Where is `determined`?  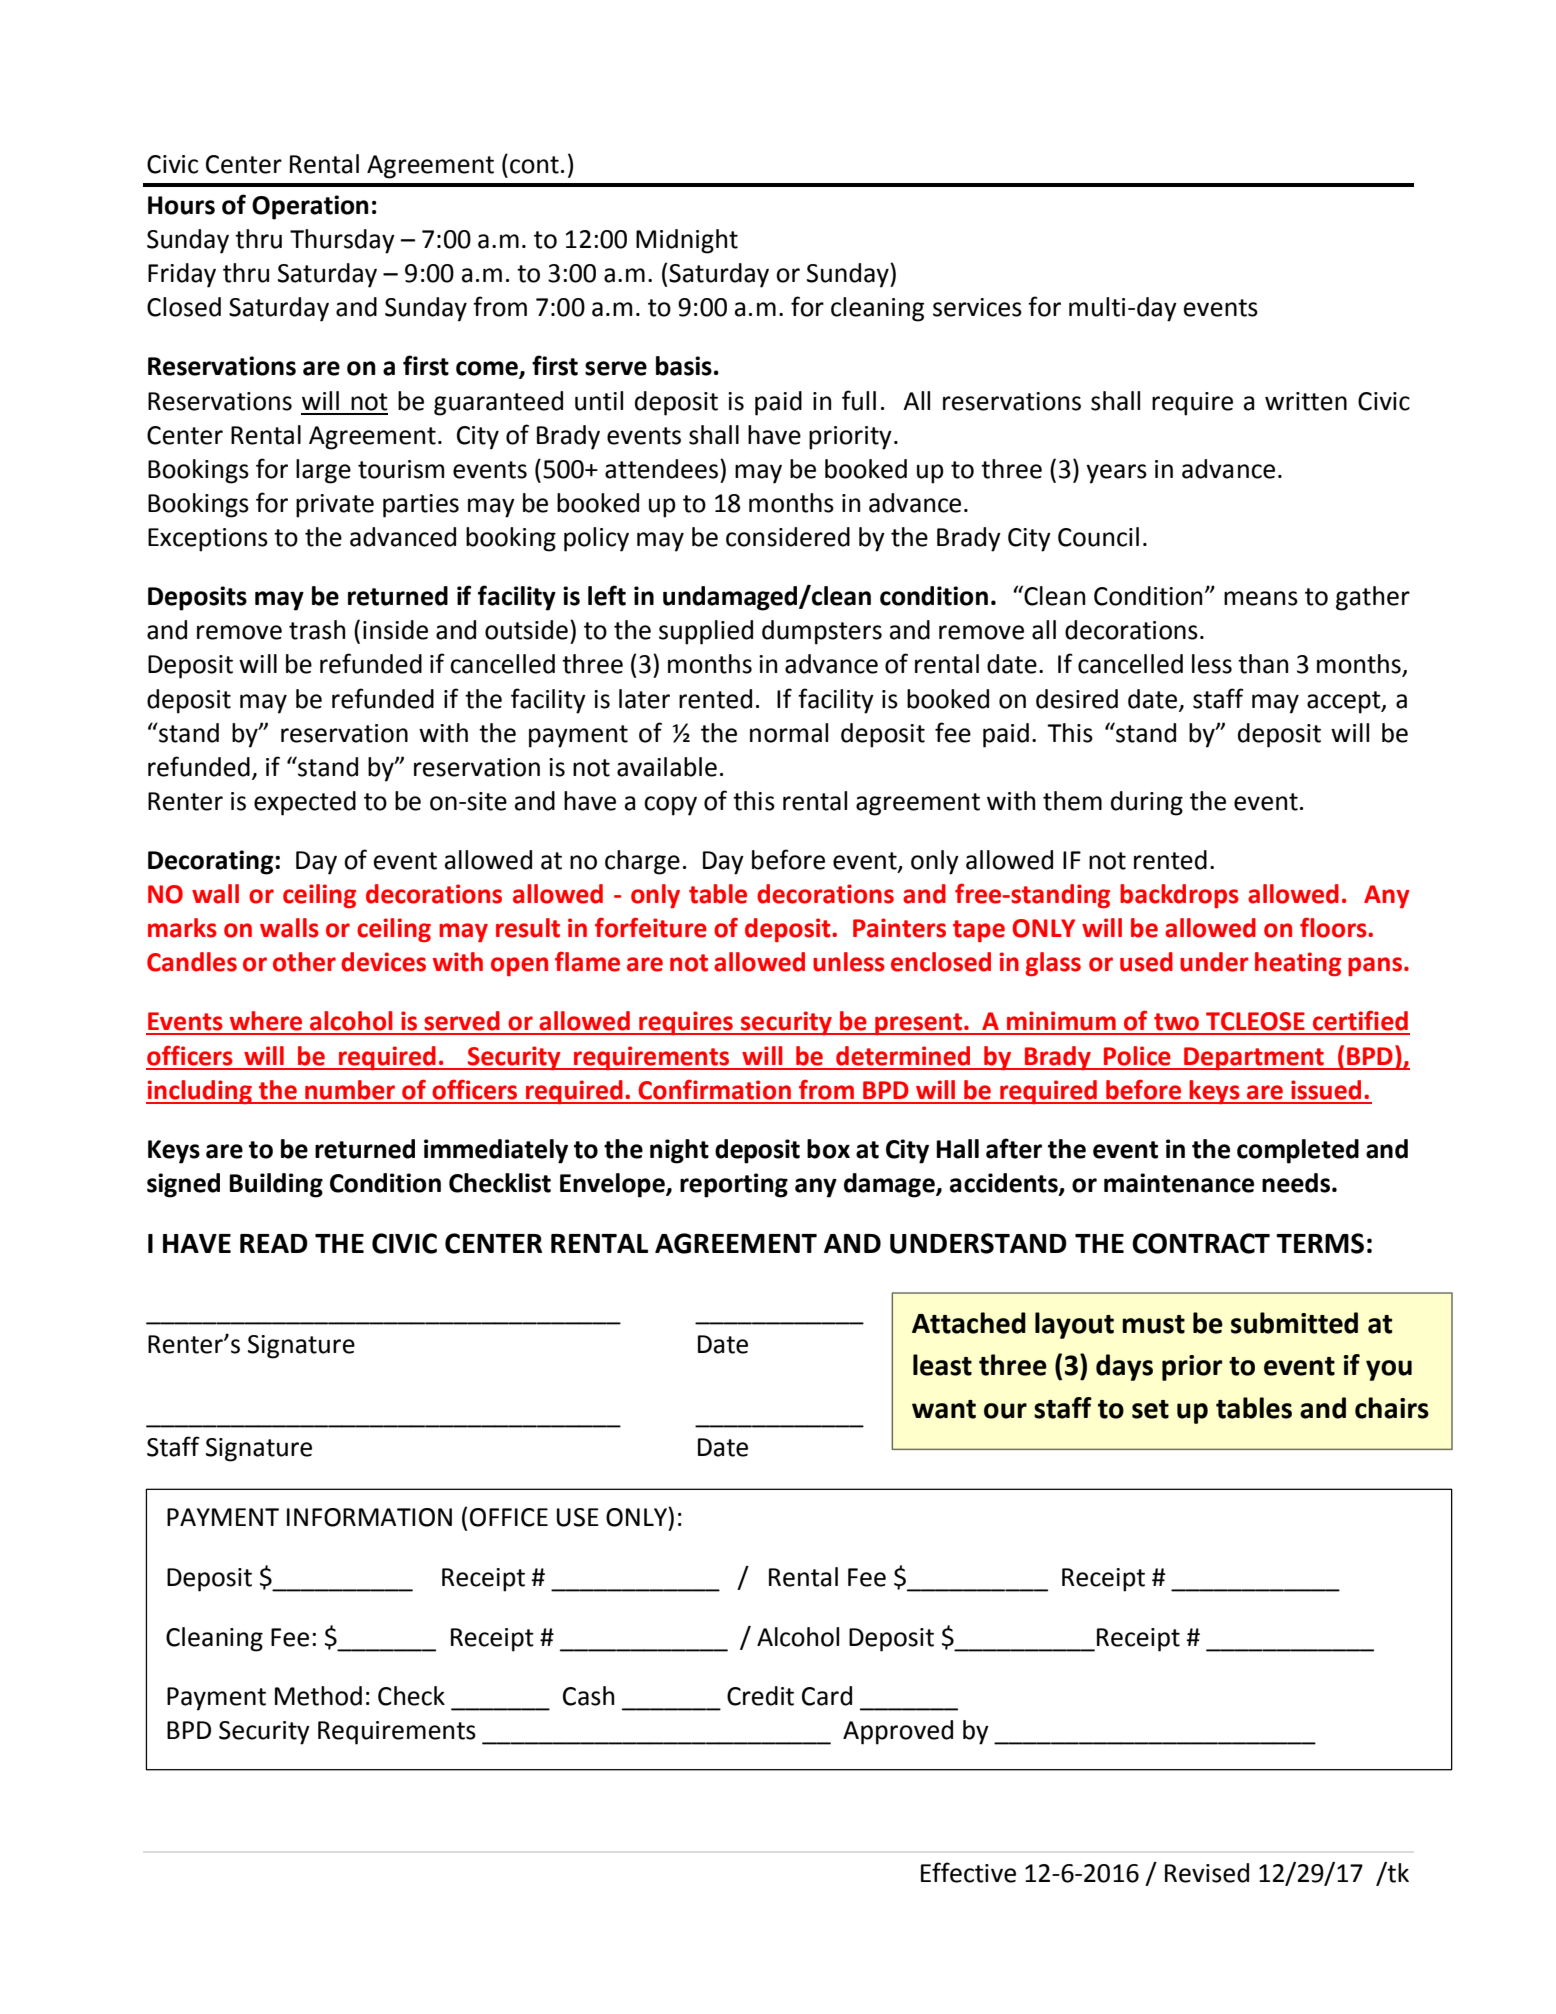 determined is located at coordinates (903, 1056).
